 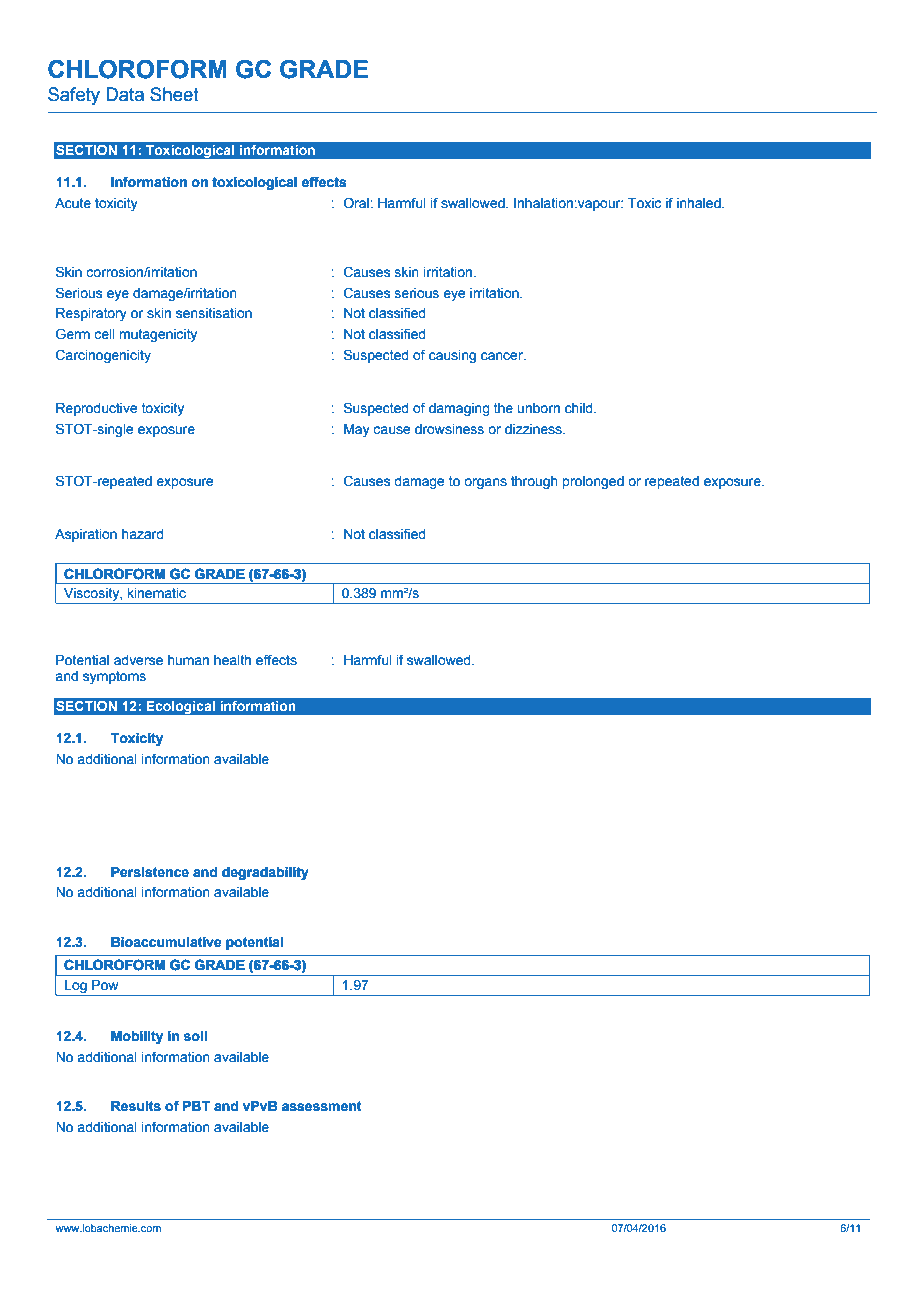 What do you see at coordinates (700, 203) in the document?
I see `inhaled` at bounding box center [700, 203].
